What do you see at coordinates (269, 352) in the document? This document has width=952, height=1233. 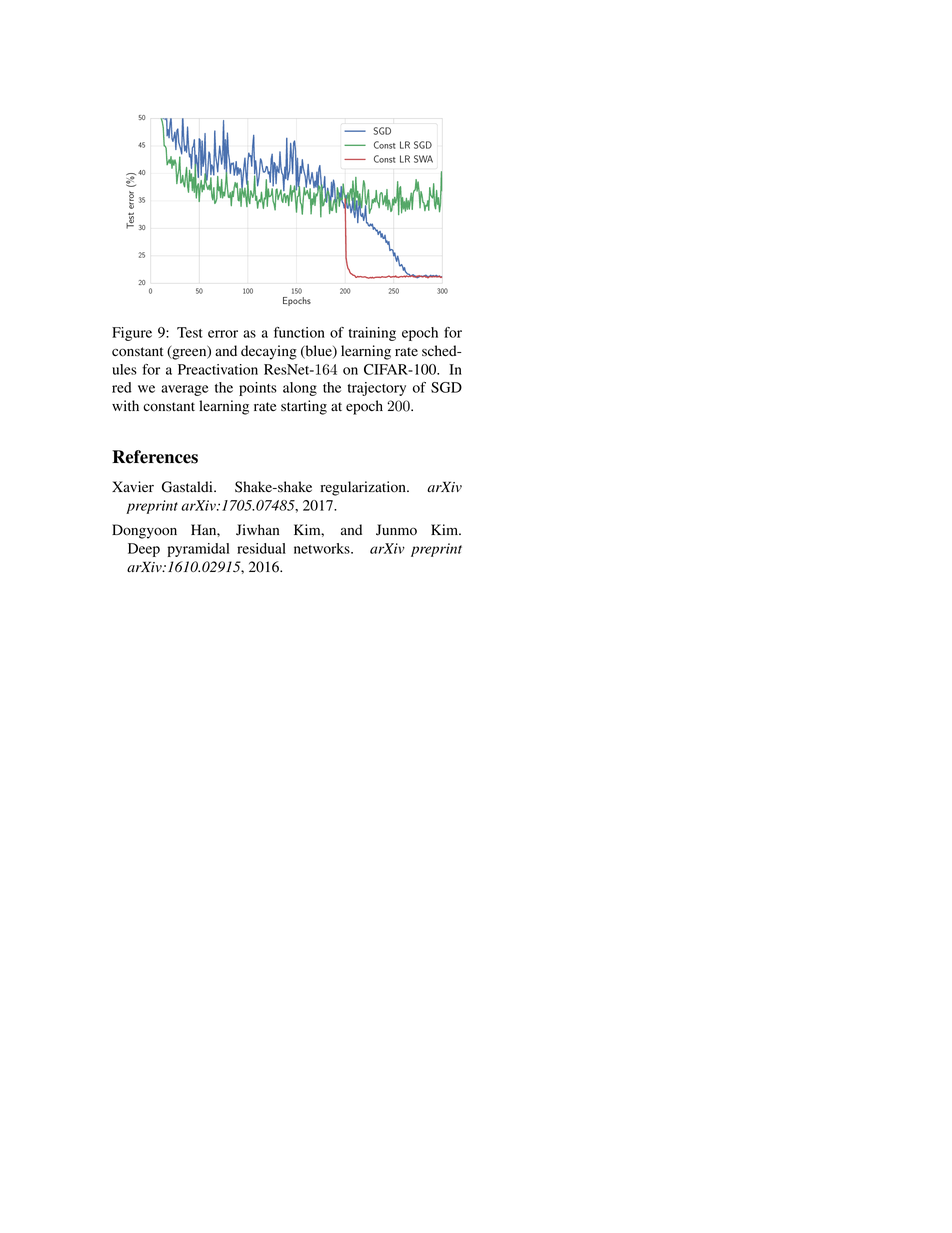 I see `decaying` at bounding box center [269, 352].
